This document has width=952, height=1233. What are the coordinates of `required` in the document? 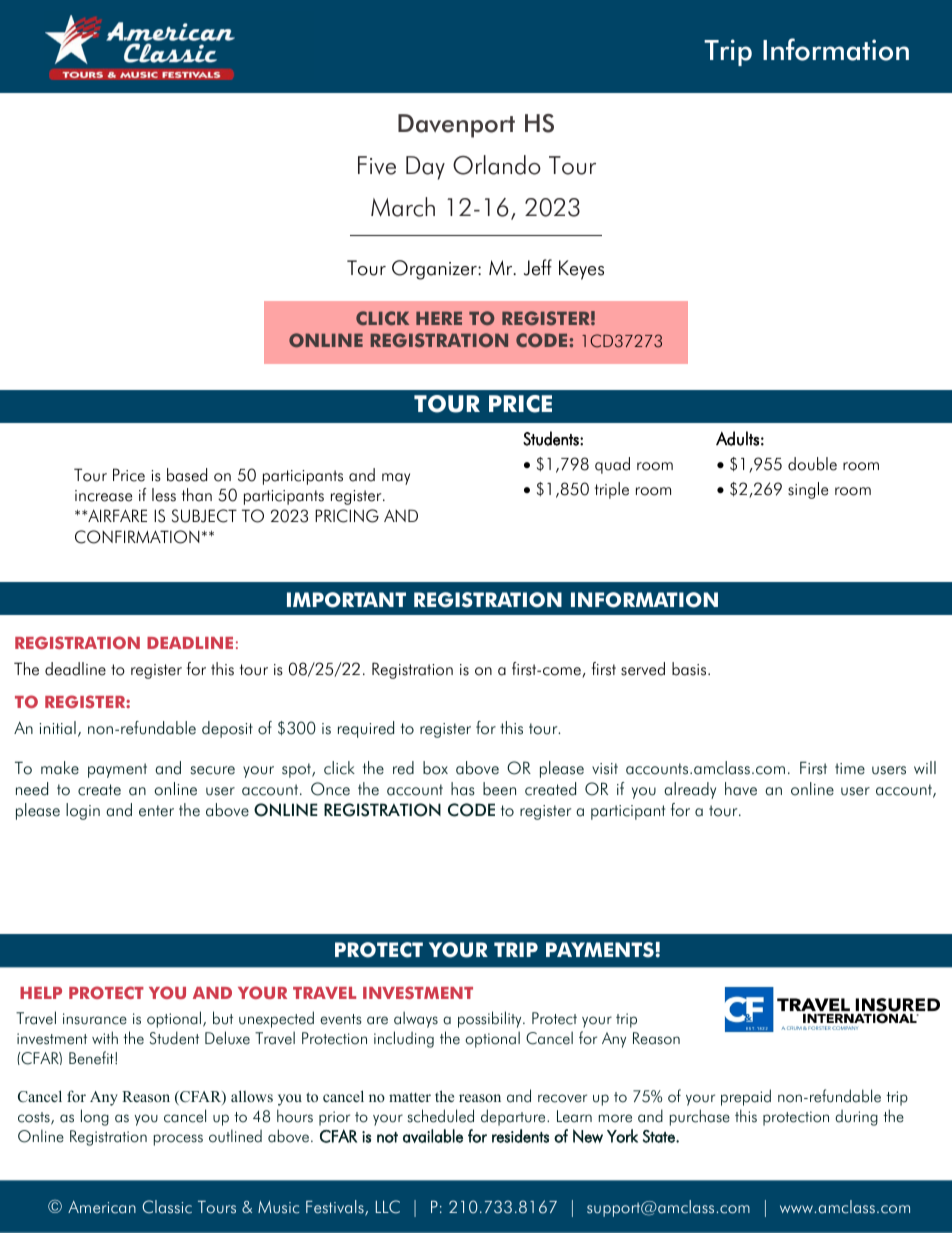 It's located at (366, 729).
